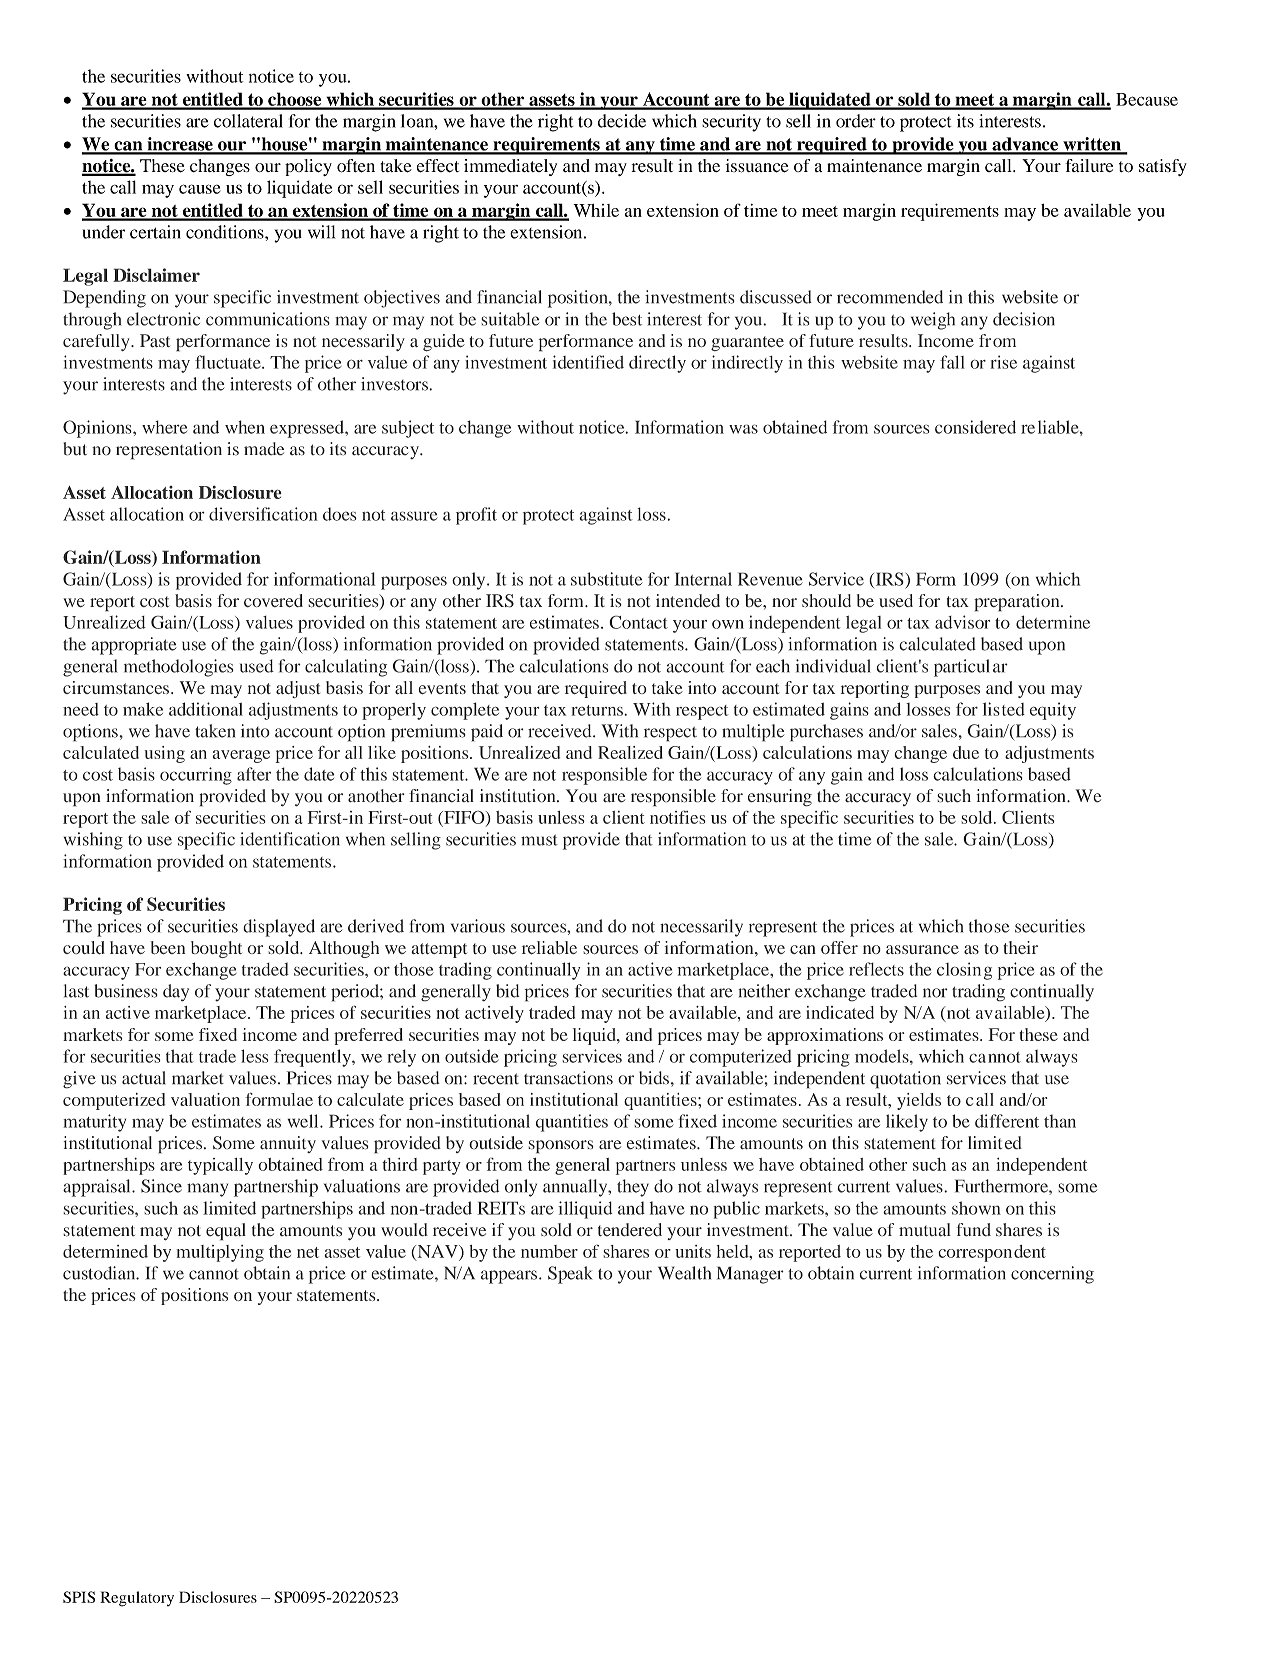 This document has width=1282, height=1659. Describe the element at coordinates (622, 121) in the document. I see `decide` at that location.
